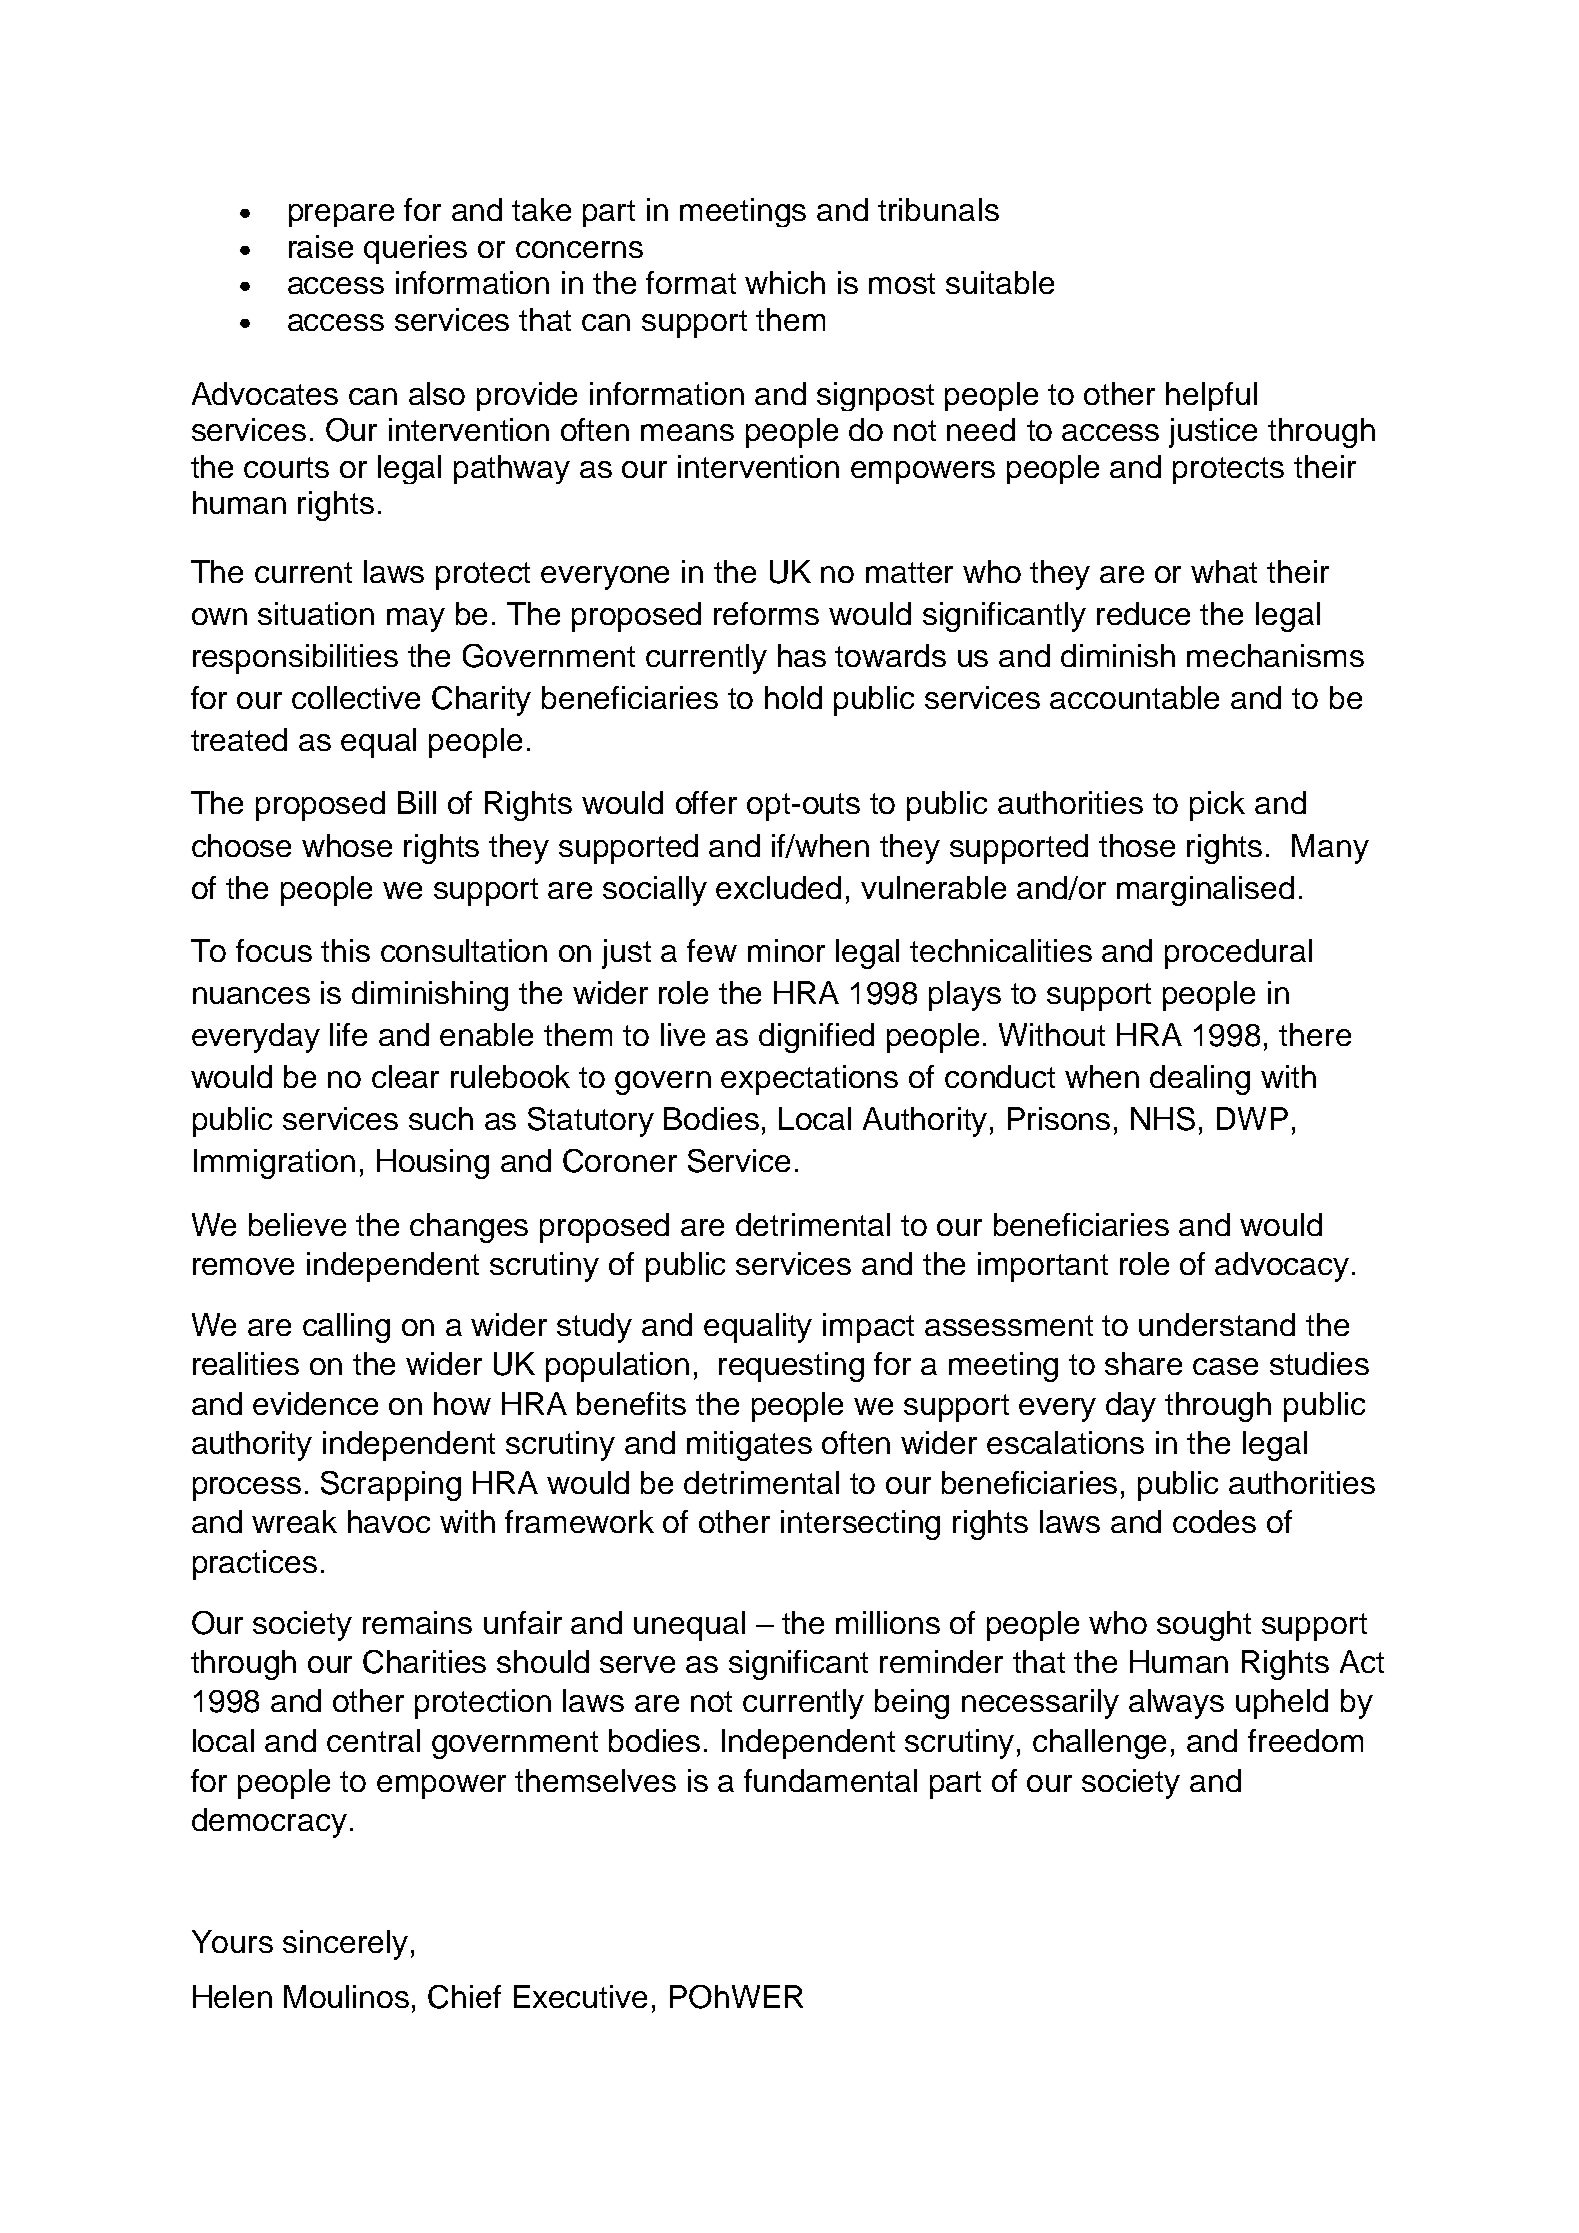 The image size is (1579, 2233). What do you see at coordinates (1200, 1080) in the page?
I see `dealing` at bounding box center [1200, 1080].
